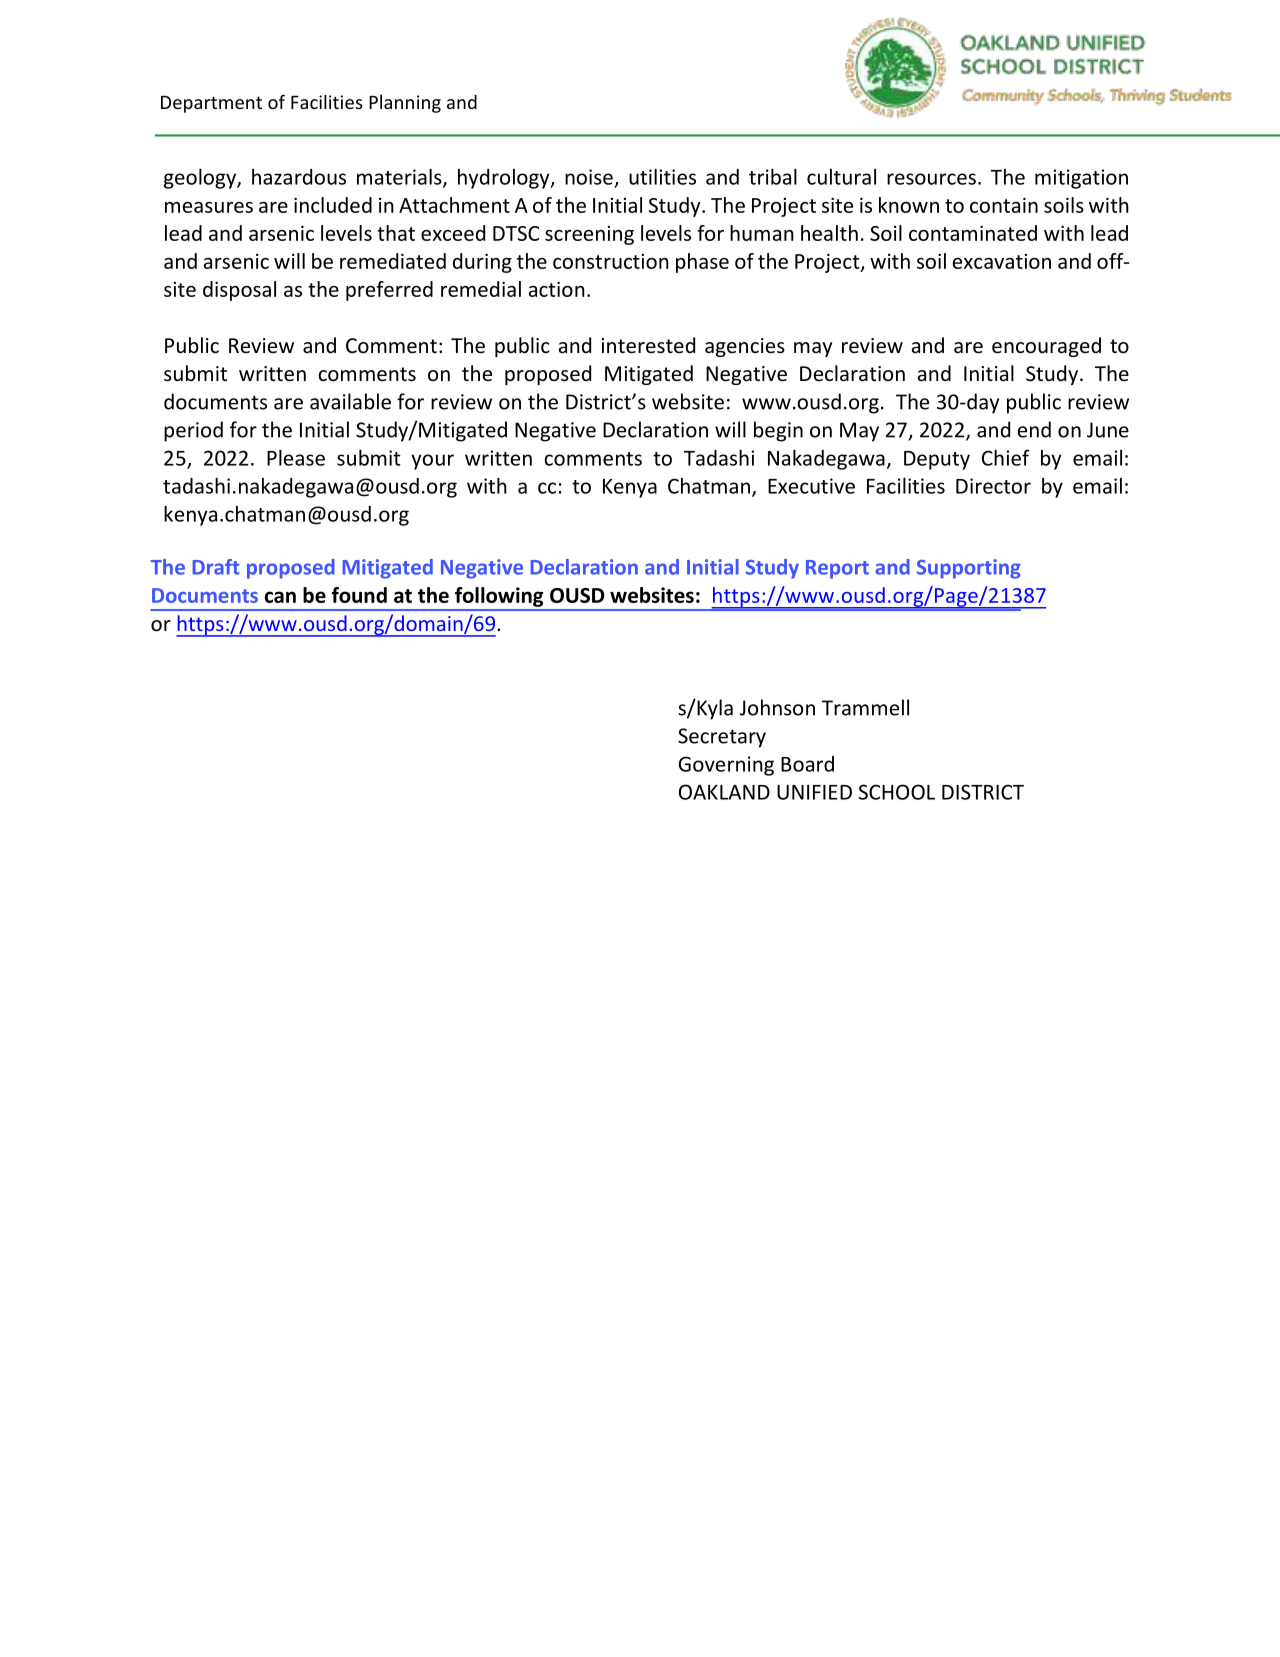 Image resolution: width=1280 pixels, height=1657 pixels. I want to click on Governing, so click(726, 766).
